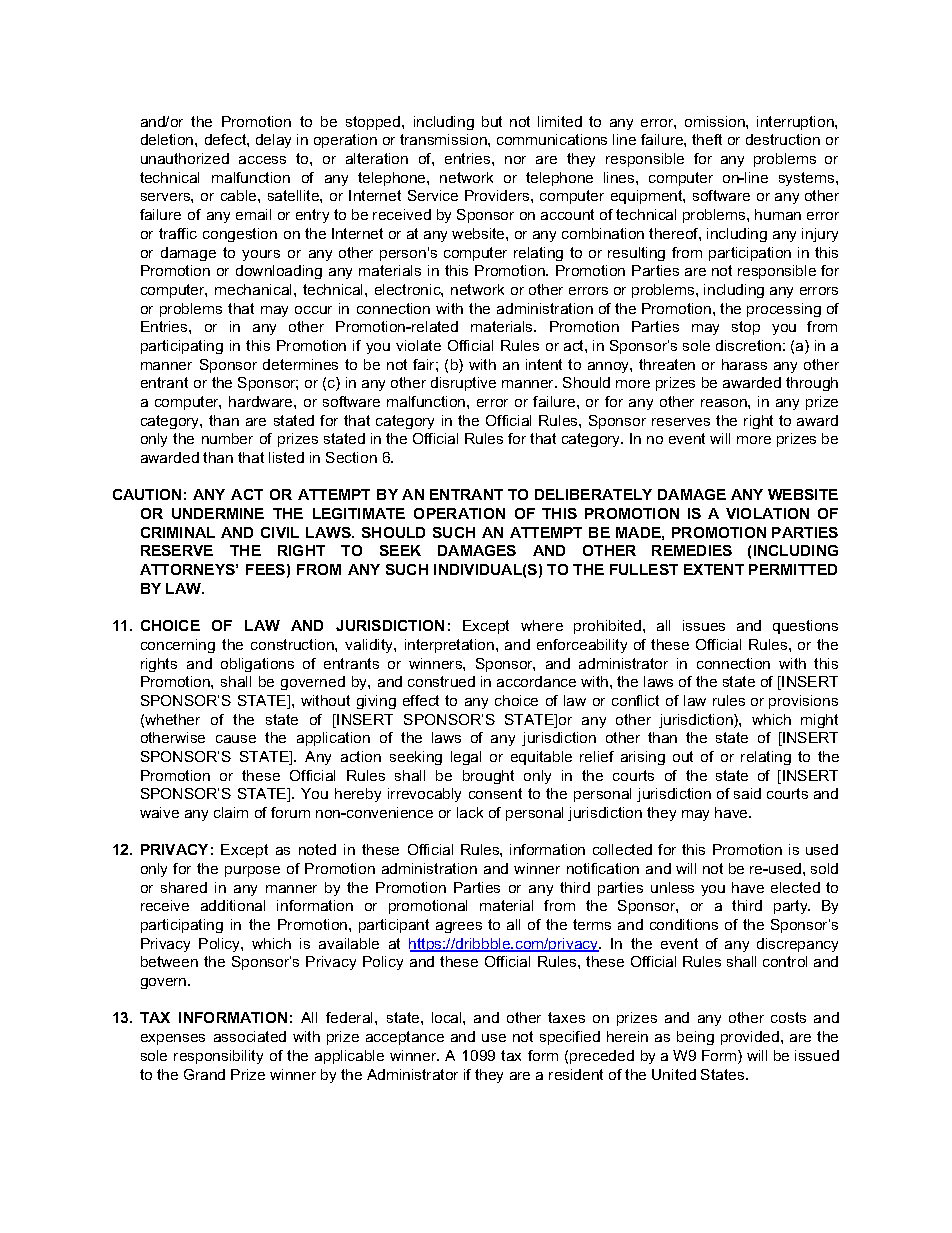  Describe the element at coordinates (542, 625) in the image. I see `where` at that location.
